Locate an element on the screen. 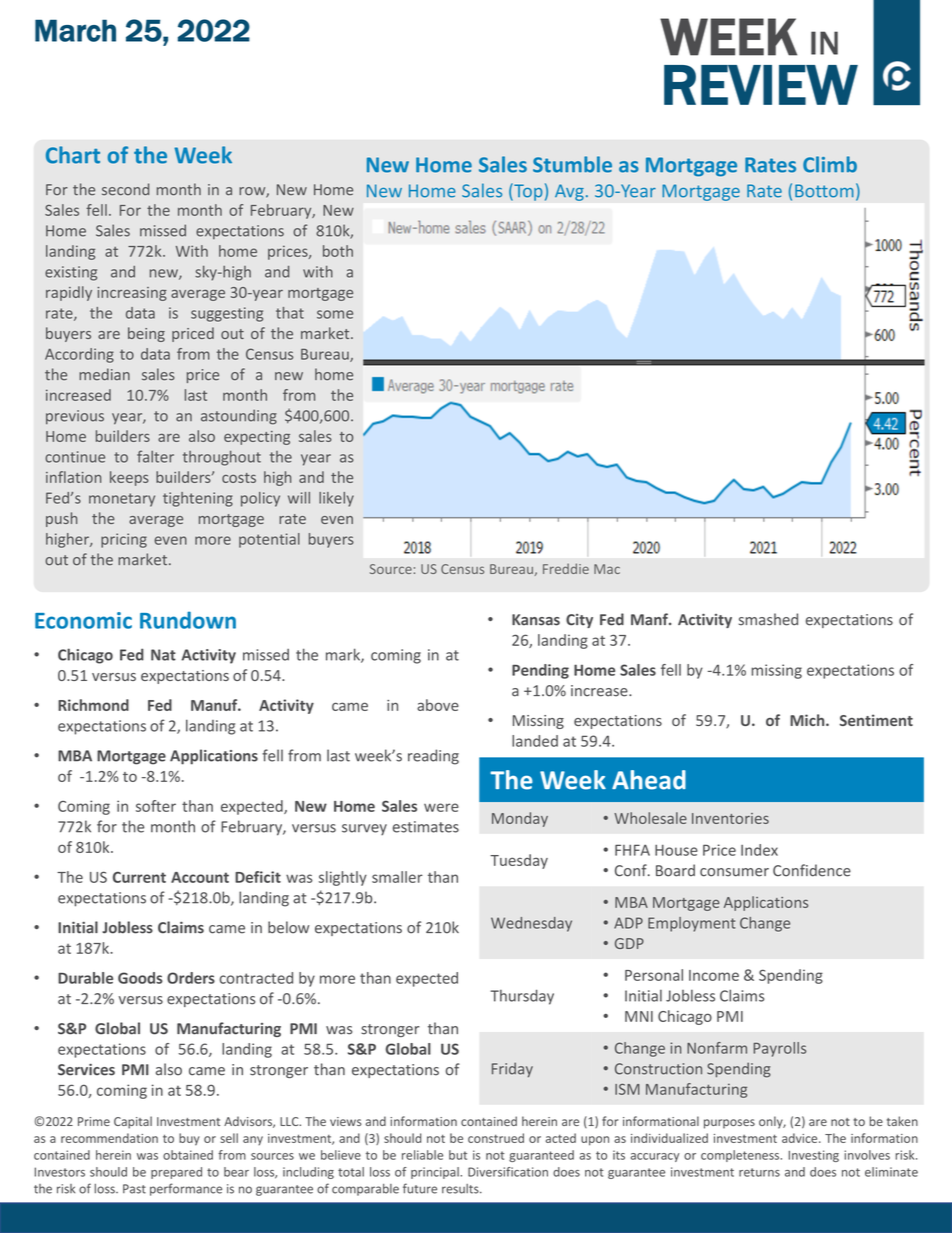 This screenshot has width=952, height=1233. but is located at coordinates (458, 1155).
